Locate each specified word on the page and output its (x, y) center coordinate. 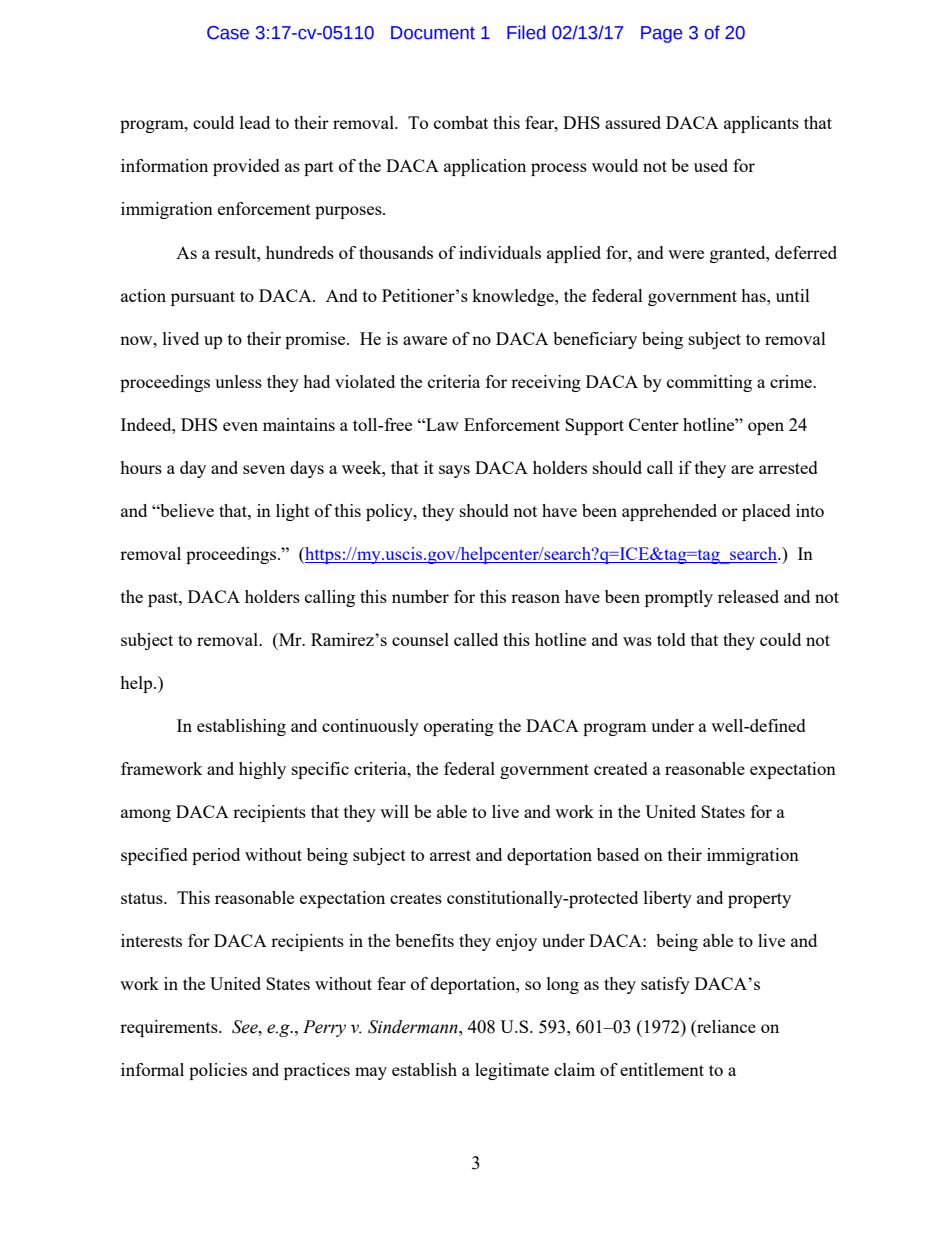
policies (218, 1071)
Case (228, 33)
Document (433, 33)
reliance (725, 1028)
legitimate (512, 1071)
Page (661, 34)
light (293, 512)
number (420, 596)
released (748, 596)
